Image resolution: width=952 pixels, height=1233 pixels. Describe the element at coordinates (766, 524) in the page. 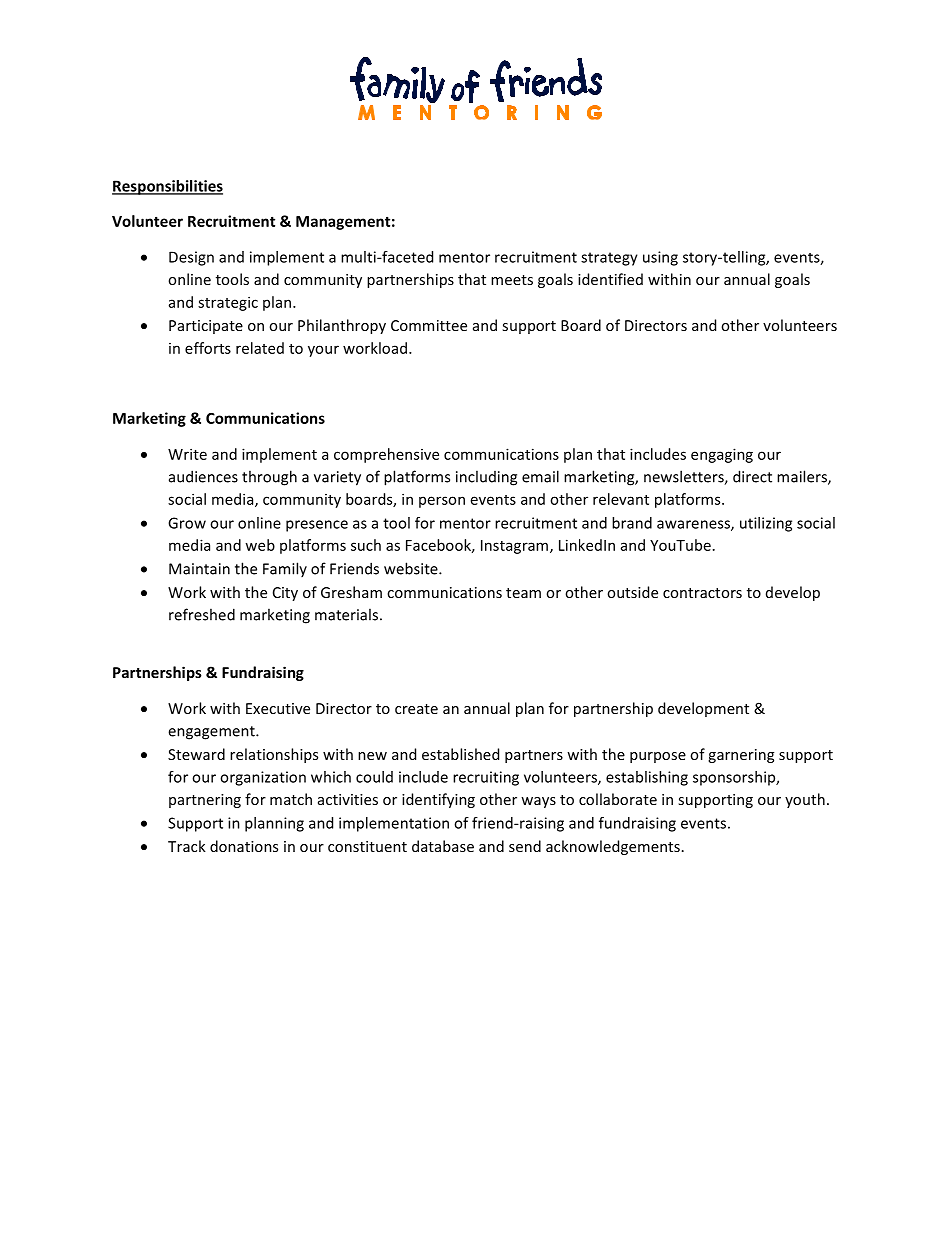

I see `utilizing` at that location.
